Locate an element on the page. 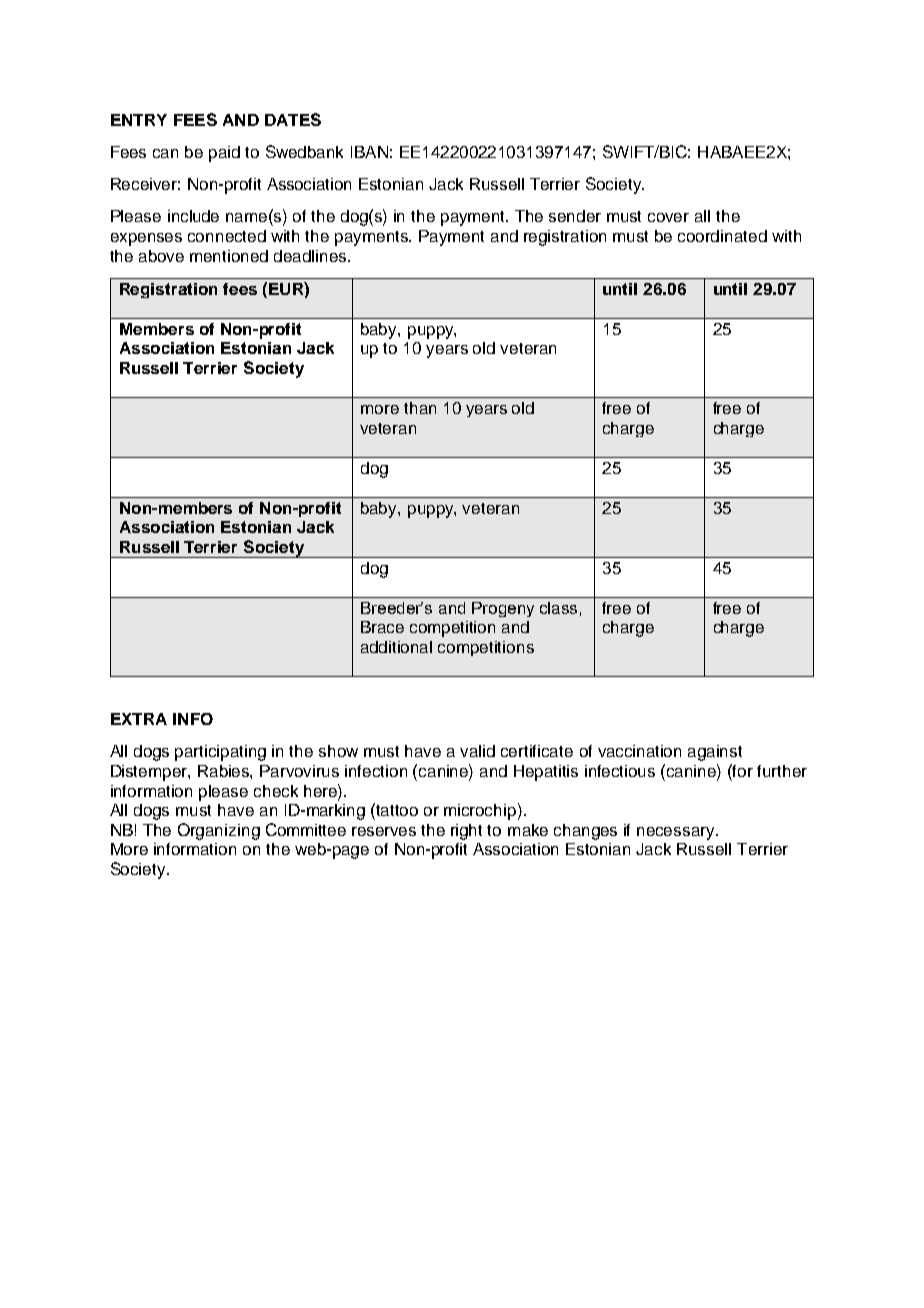  right is located at coordinates (466, 832).
